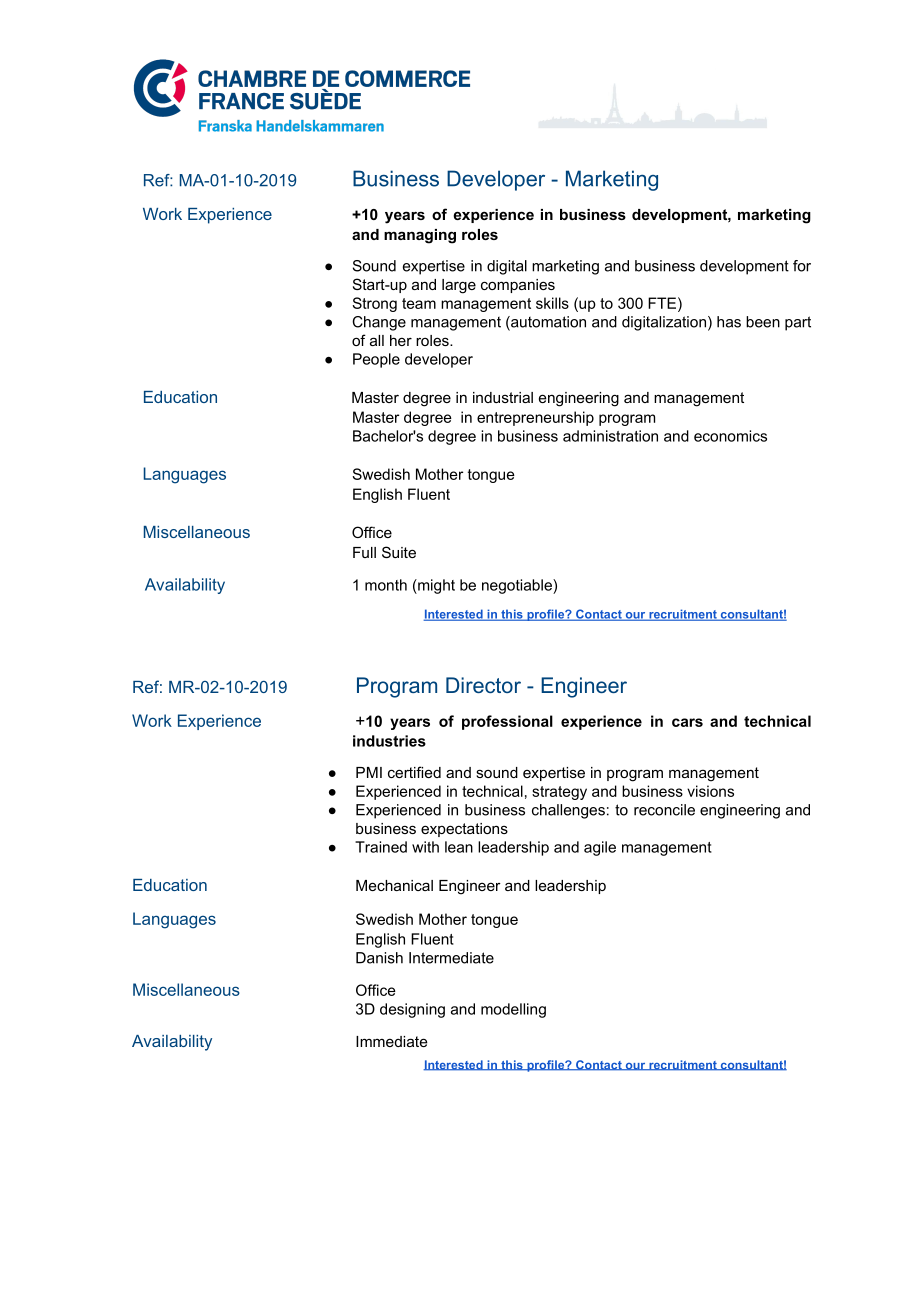 Image resolution: width=924 pixels, height=1308 pixels. I want to click on administration, so click(610, 436).
